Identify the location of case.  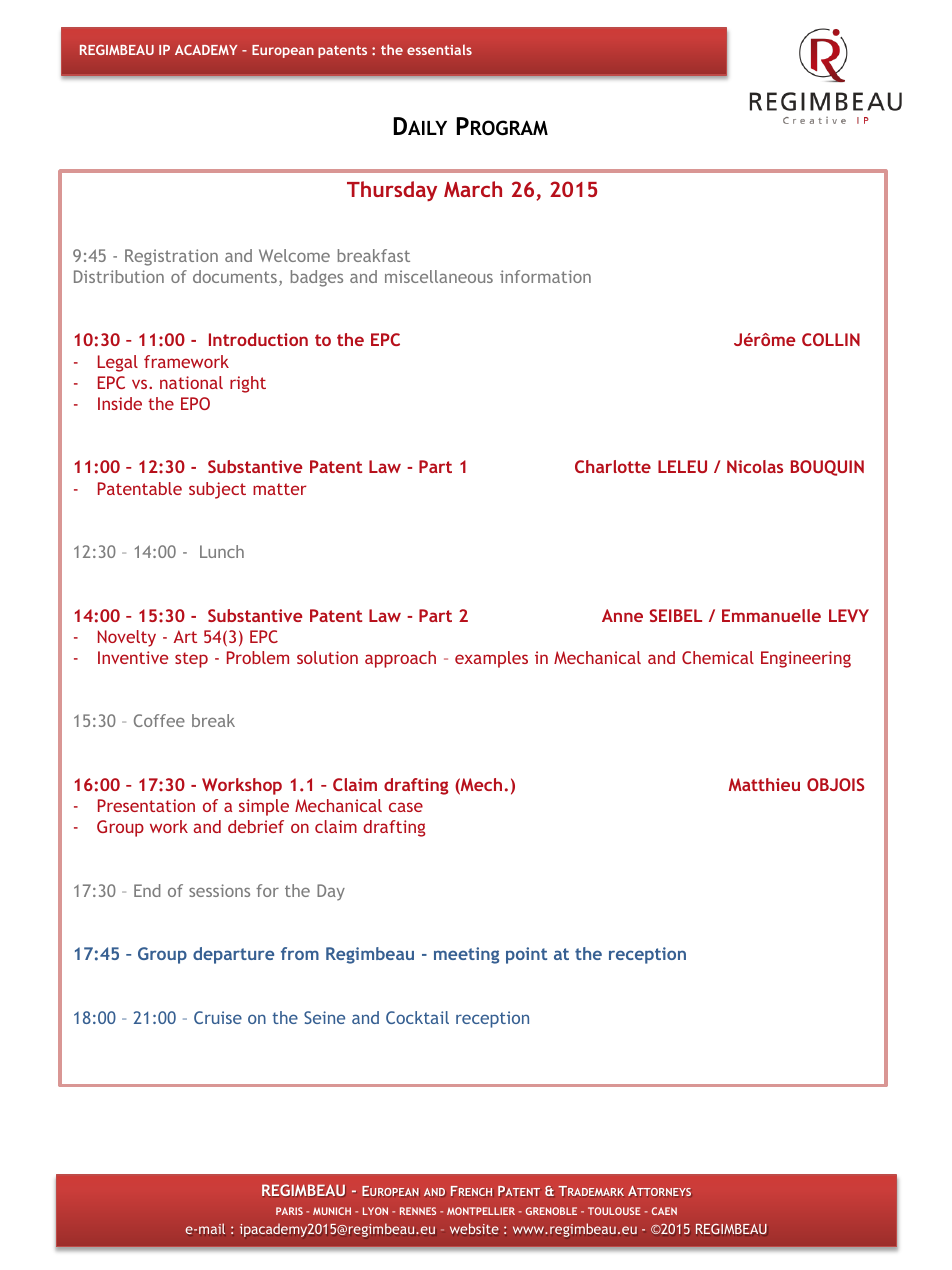
(406, 807).
